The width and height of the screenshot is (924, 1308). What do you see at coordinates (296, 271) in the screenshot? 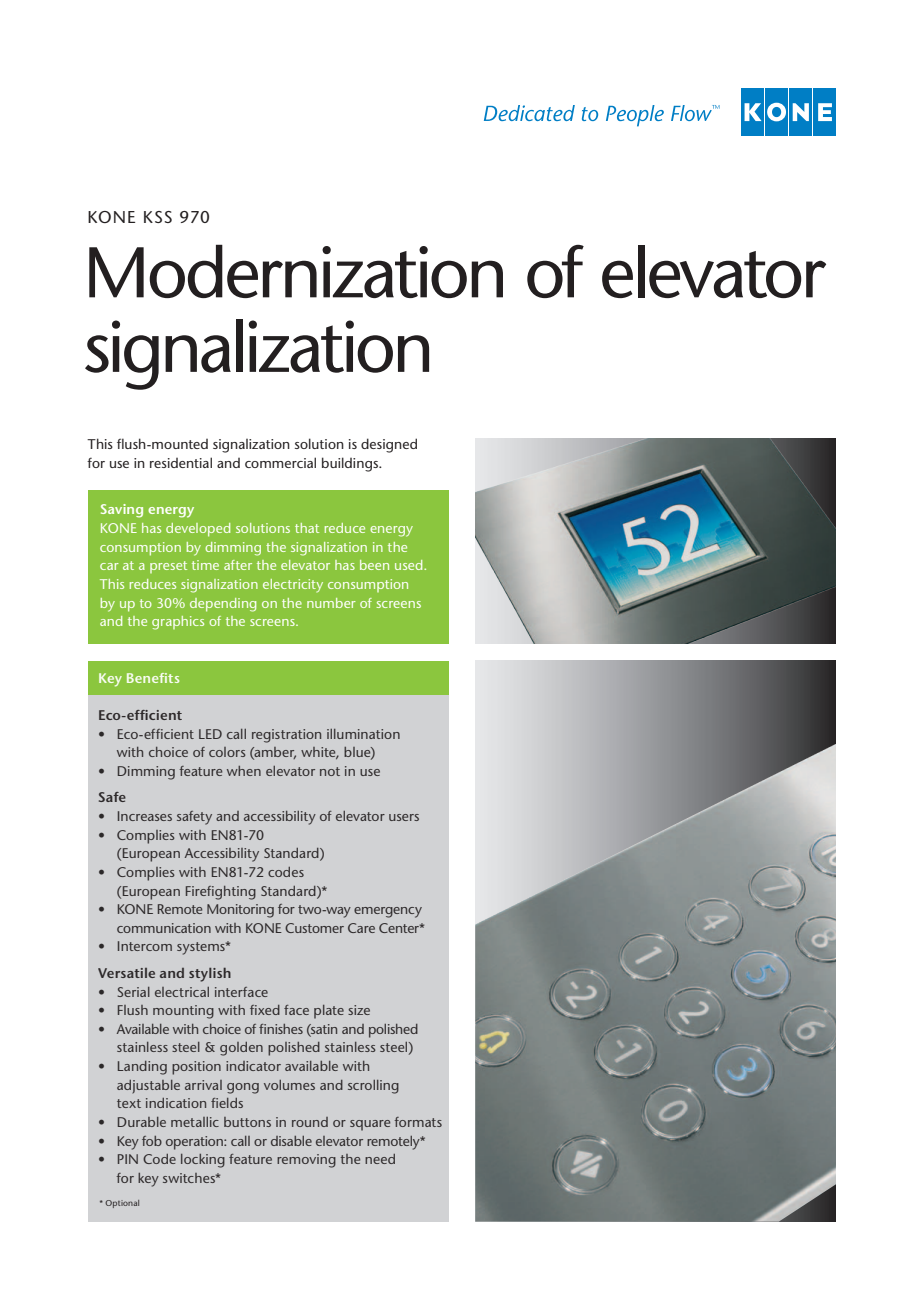
I see `Modernization` at bounding box center [296, 271].
